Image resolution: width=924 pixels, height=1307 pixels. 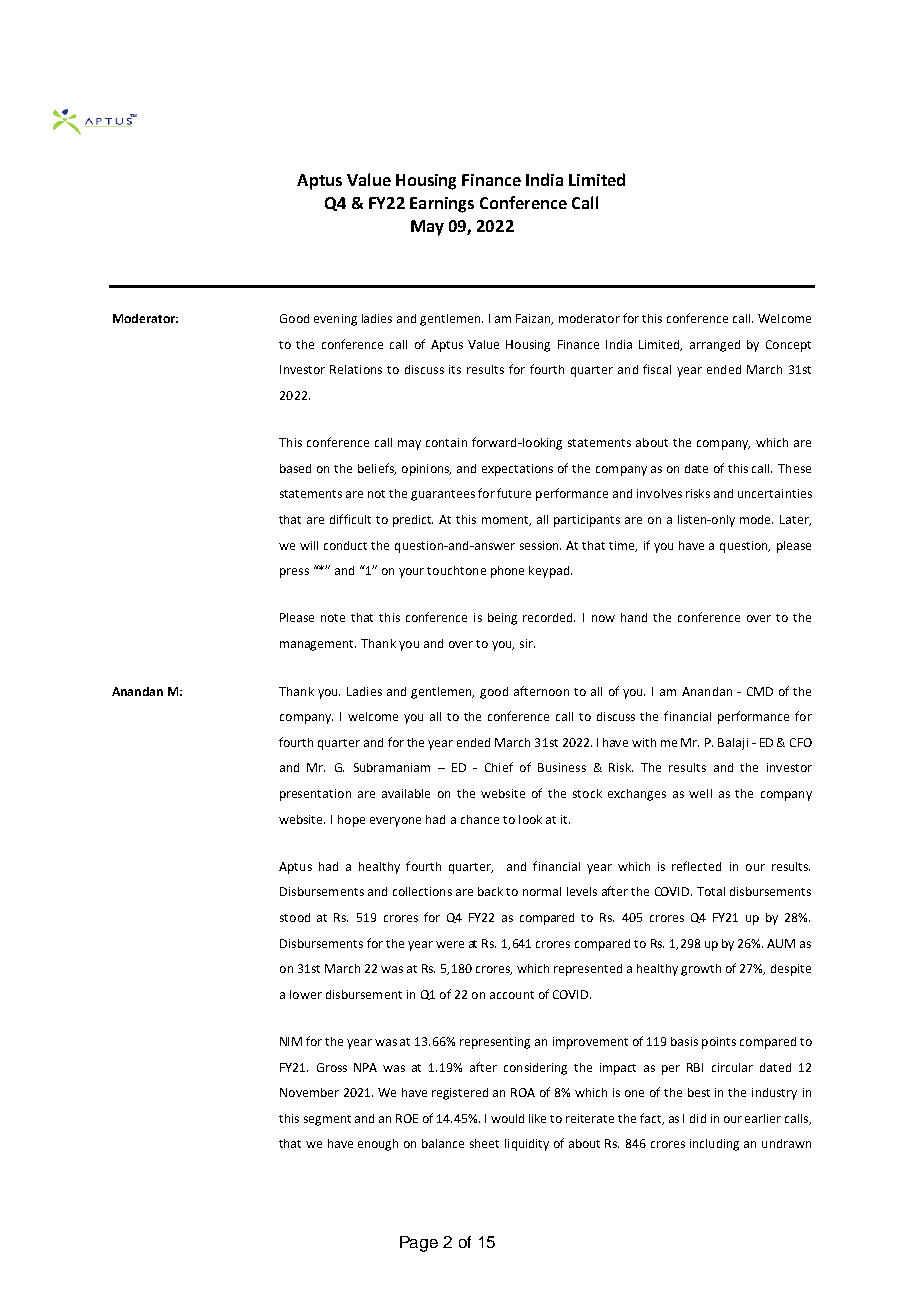 I want to click on Subramaniam, so click(x=392, y=767).
